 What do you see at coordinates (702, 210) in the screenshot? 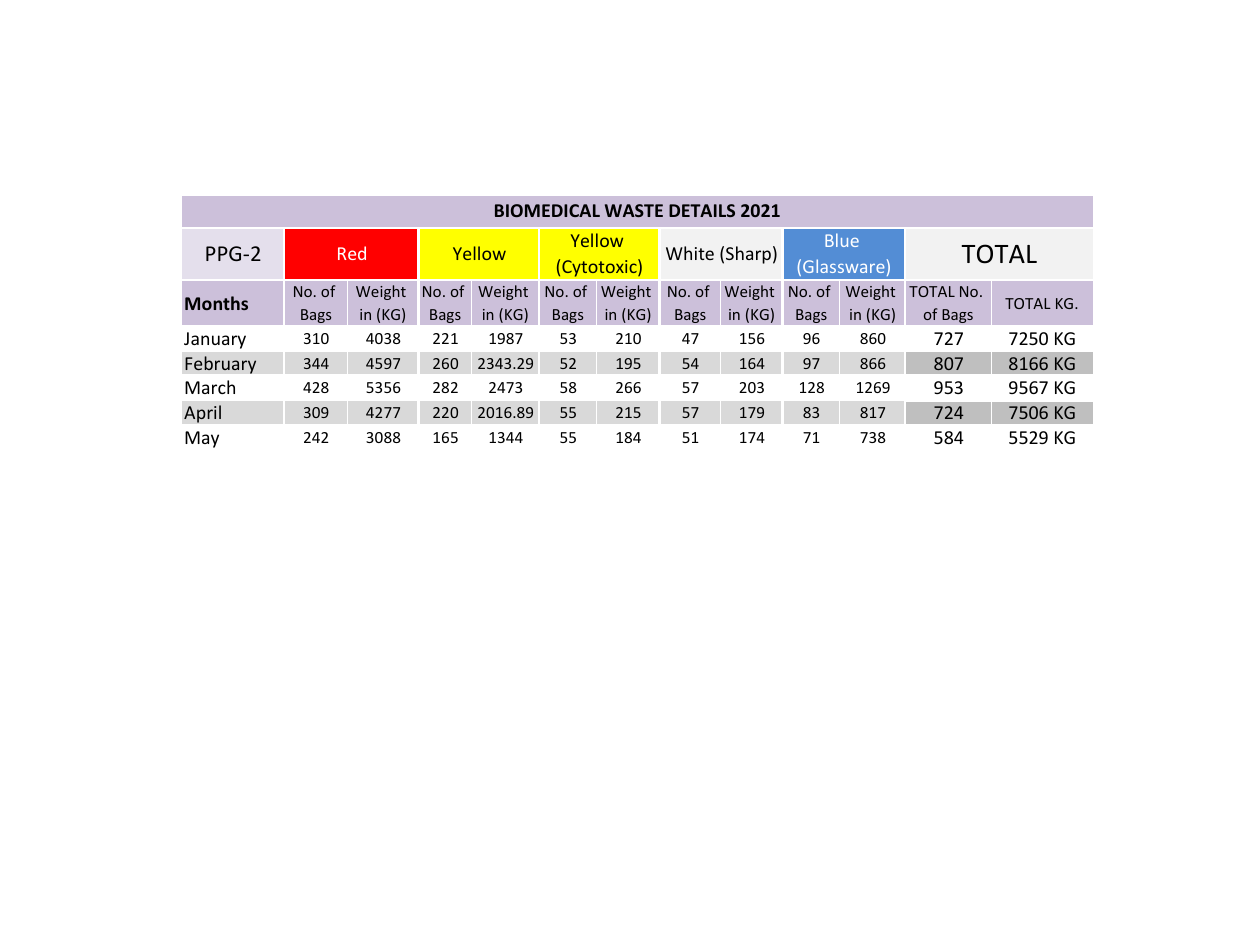
I see `DETAILS` at bounding box center [702, 210].
